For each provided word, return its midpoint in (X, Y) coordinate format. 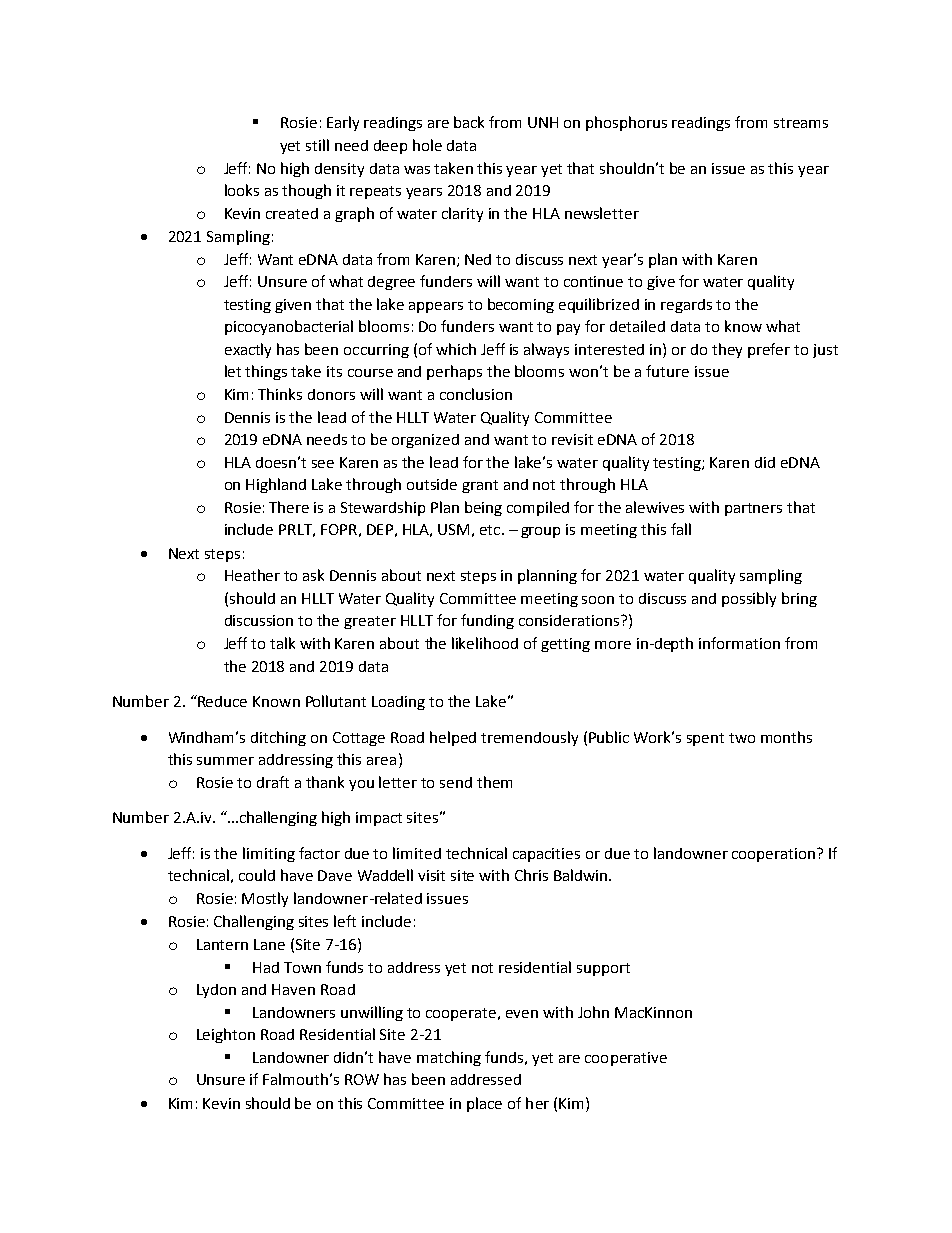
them (494, 782)
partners (753, 509)
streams (801, 123)
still (317, 145)
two (742, 738)
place (484, 1104)
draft (273, 782)
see (323, 464)
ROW (362, 1079)
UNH (543, 122)
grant (480, 486)
